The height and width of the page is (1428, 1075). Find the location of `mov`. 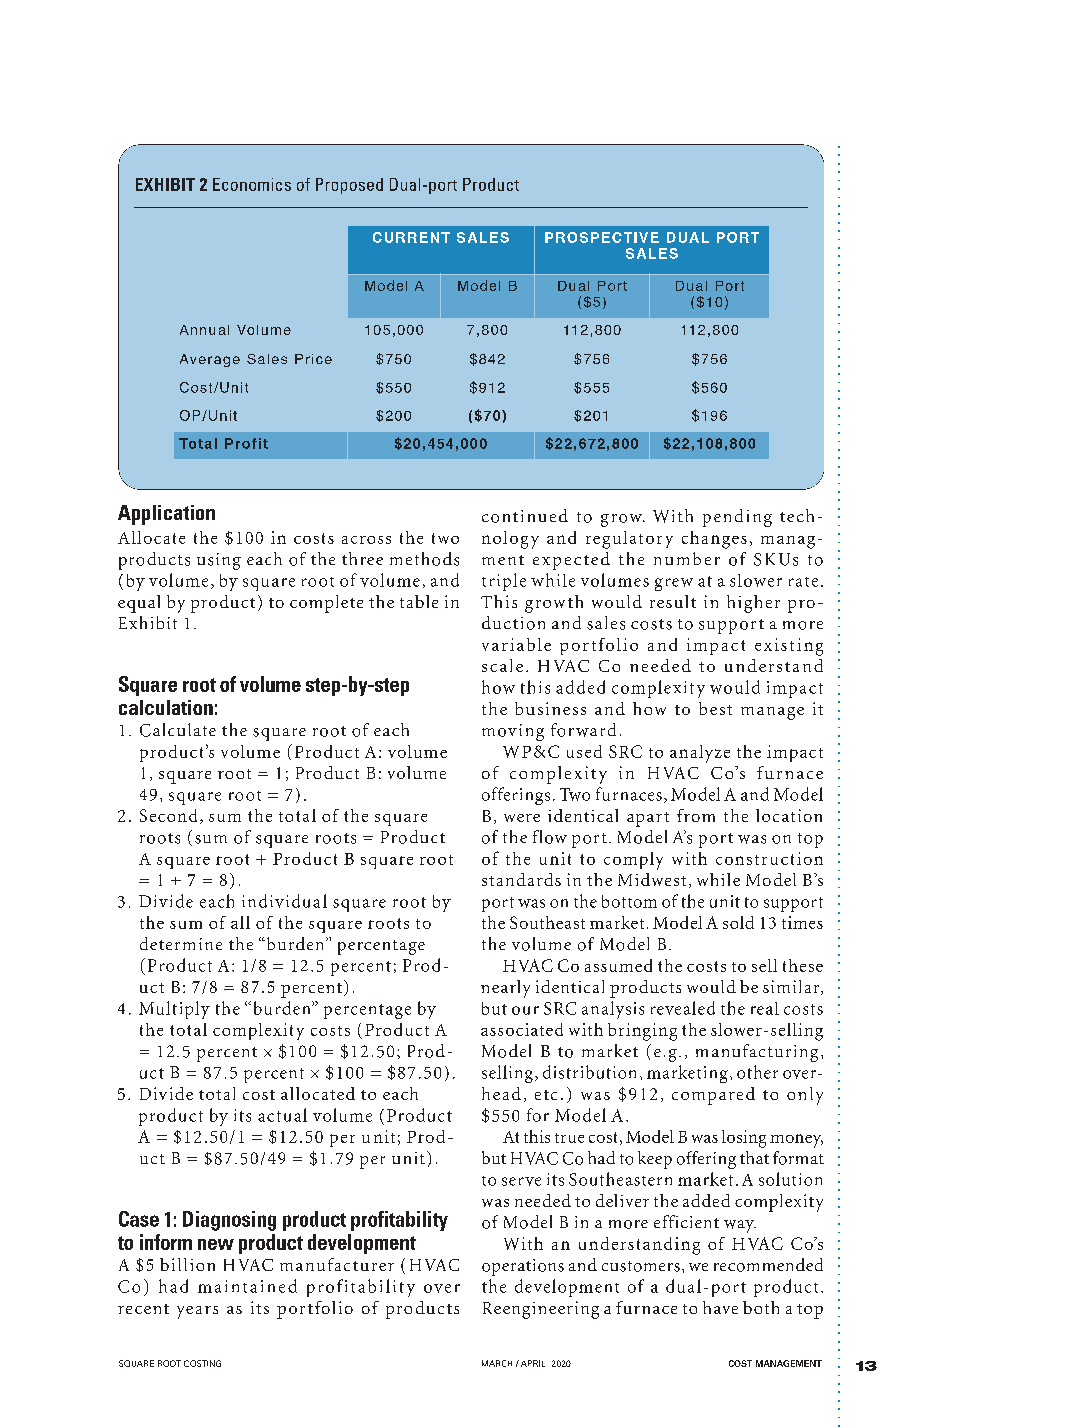

mov is located at coordinates (499, 732).
